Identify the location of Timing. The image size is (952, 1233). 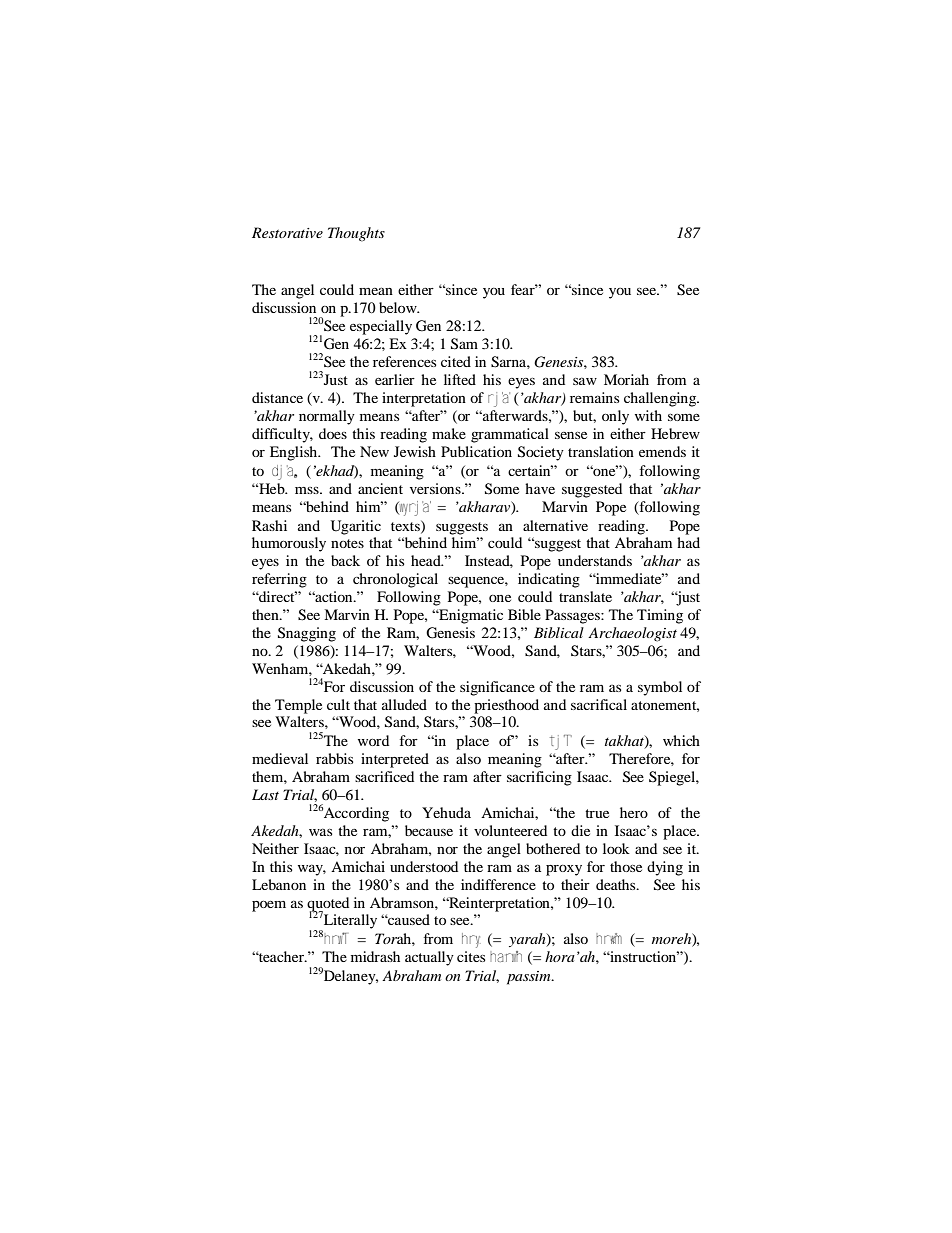
(660, 616).
